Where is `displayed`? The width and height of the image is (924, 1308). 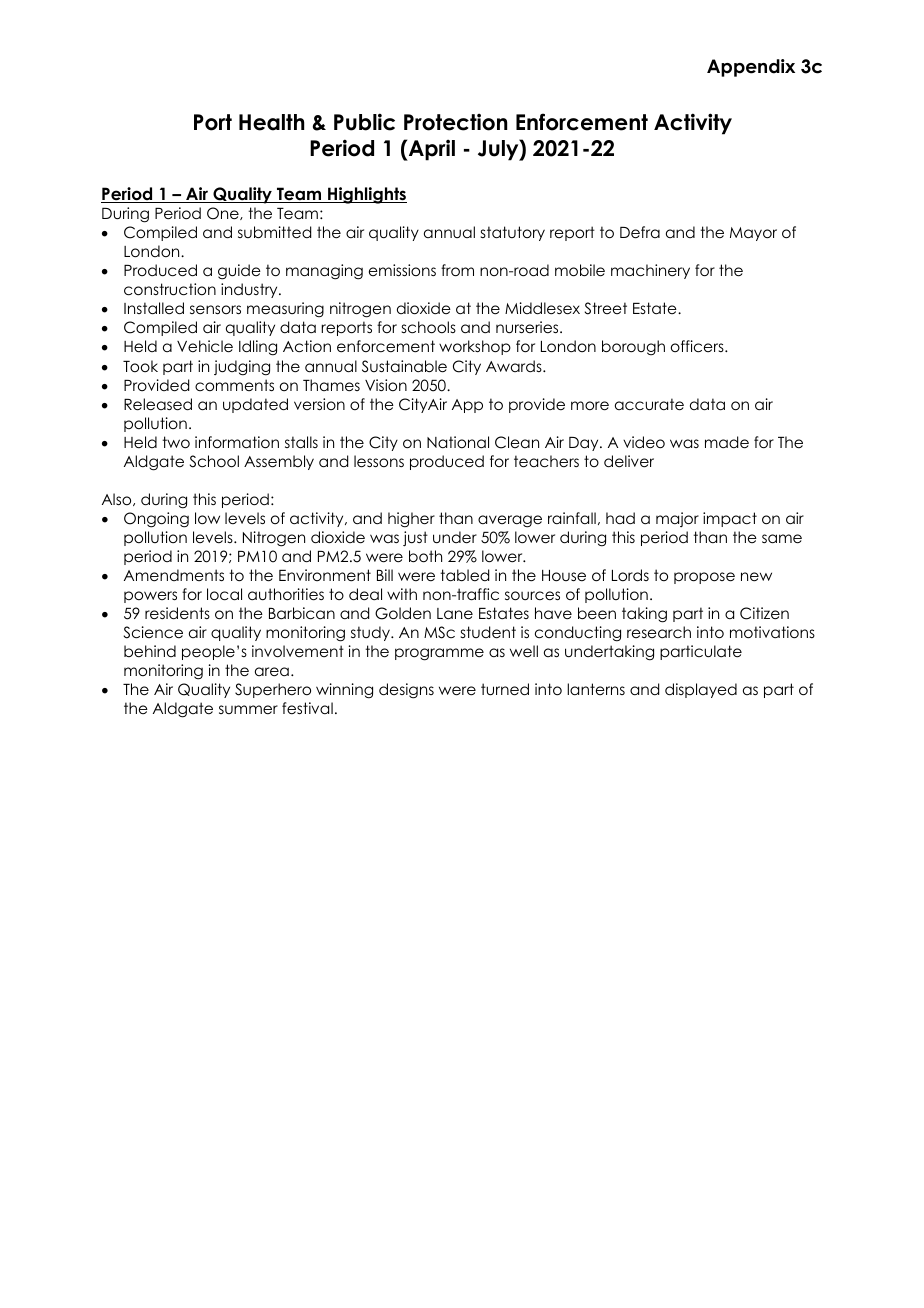
displayed is located at coordinates (701, 690).
